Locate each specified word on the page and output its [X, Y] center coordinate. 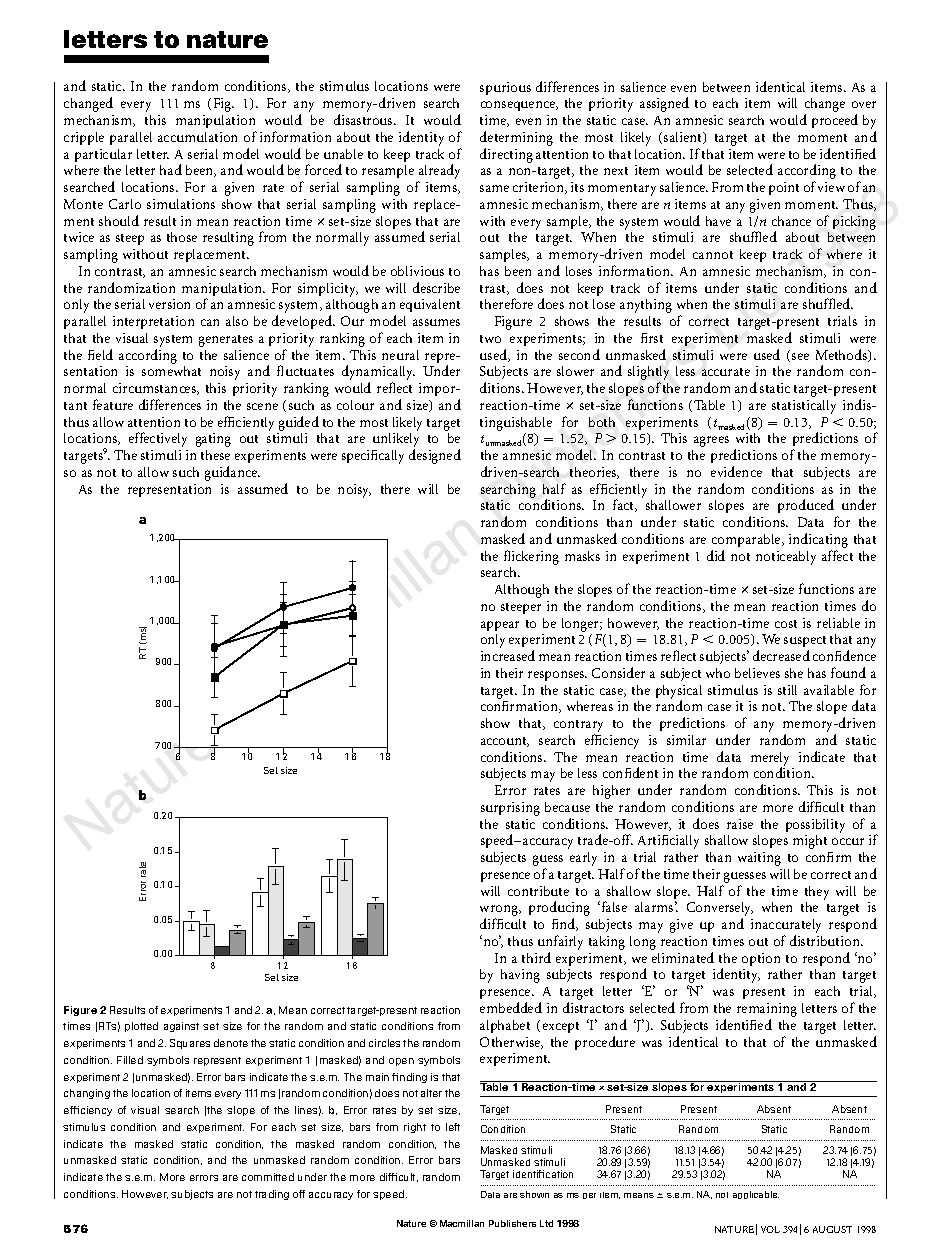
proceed [835, 121]
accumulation [197, 137]
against [181, 1027]
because [567, 807]
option [761, 959]
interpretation [153, 322]
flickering [531, 557]
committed [268, 1177]
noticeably [786, 558]
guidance [232, 473]
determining [516, 138]
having [520, 976]
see [800, 356]
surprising [510, 809]
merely [770, 760]
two [490, 339]
